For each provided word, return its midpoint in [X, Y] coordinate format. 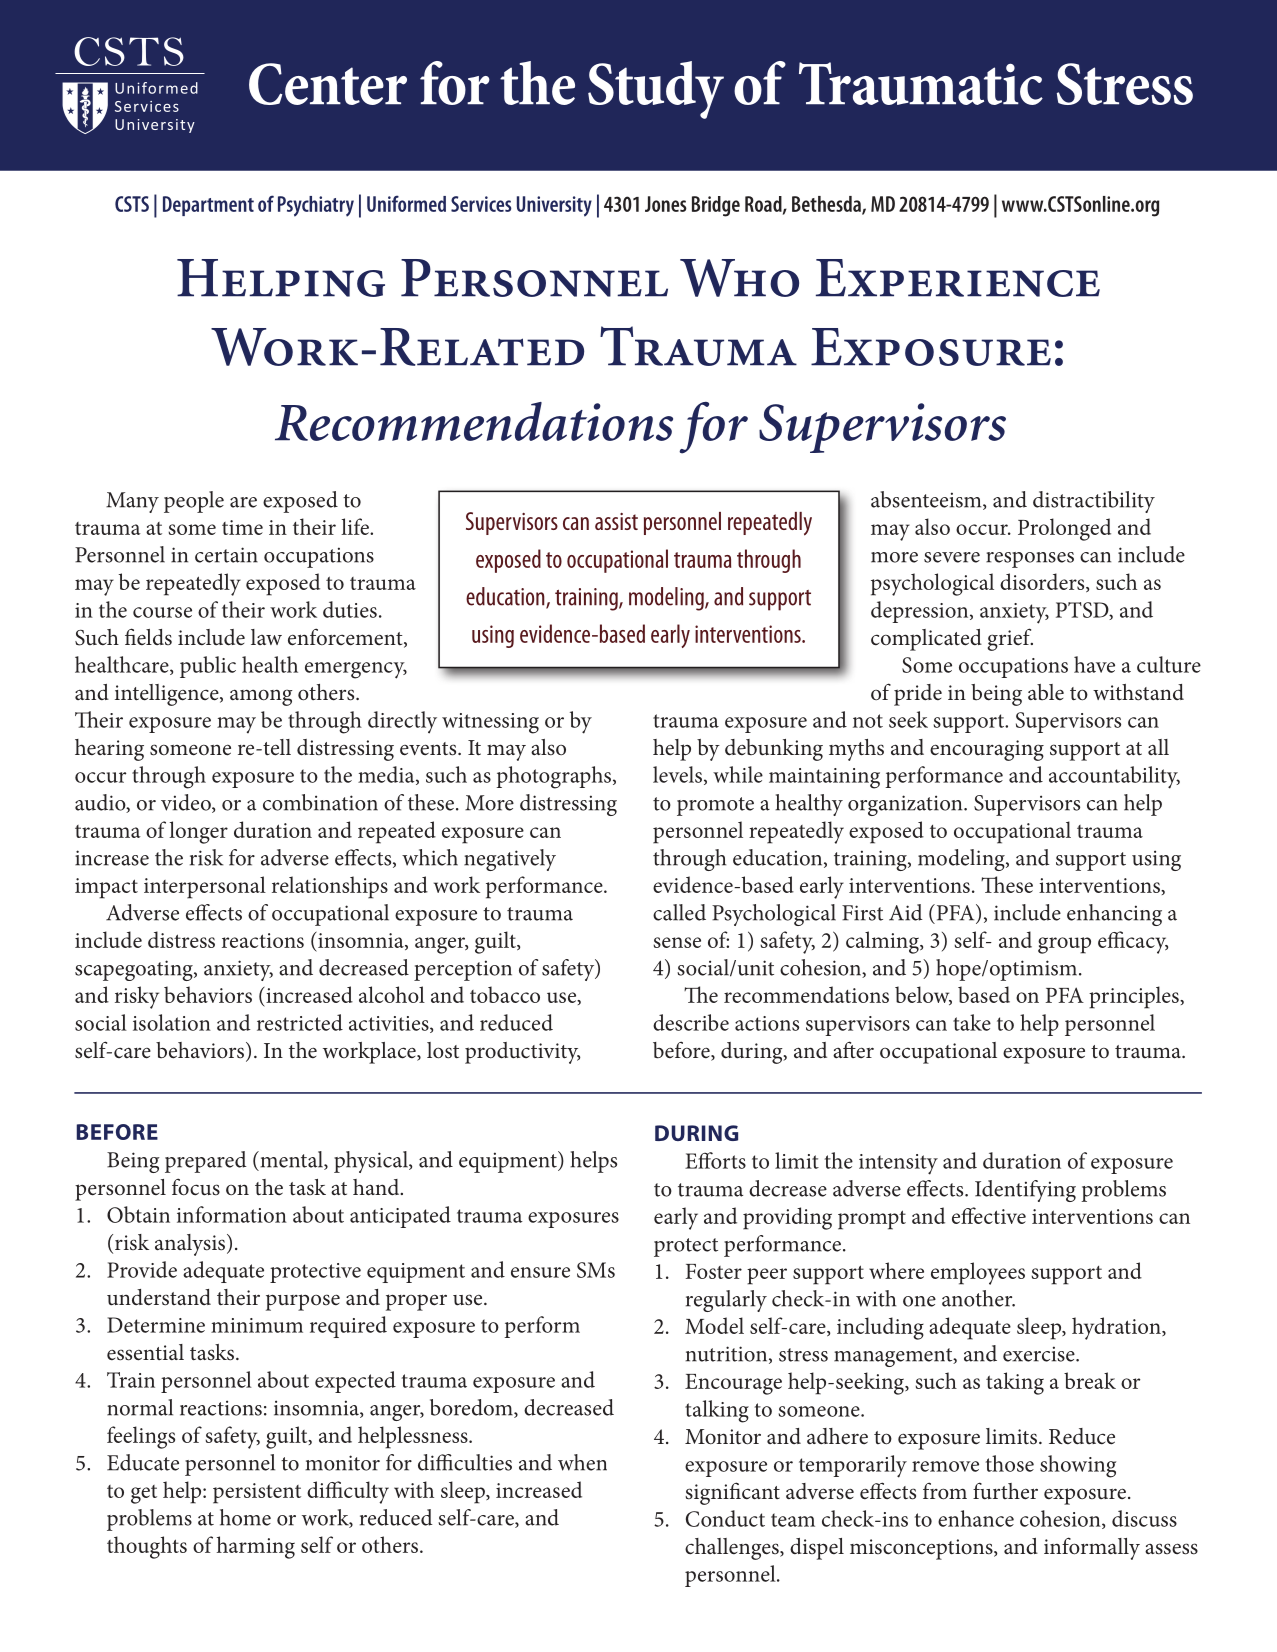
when [582, 1462]
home [245, 1517]
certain [226, 555]
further [1005, 1491]
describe [691, 1022]
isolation [172, 1022]
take [972, 1022]
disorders [1043, 582]
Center [328, 84]
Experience [958, 278]
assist [616, 521]
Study [656, 90]
